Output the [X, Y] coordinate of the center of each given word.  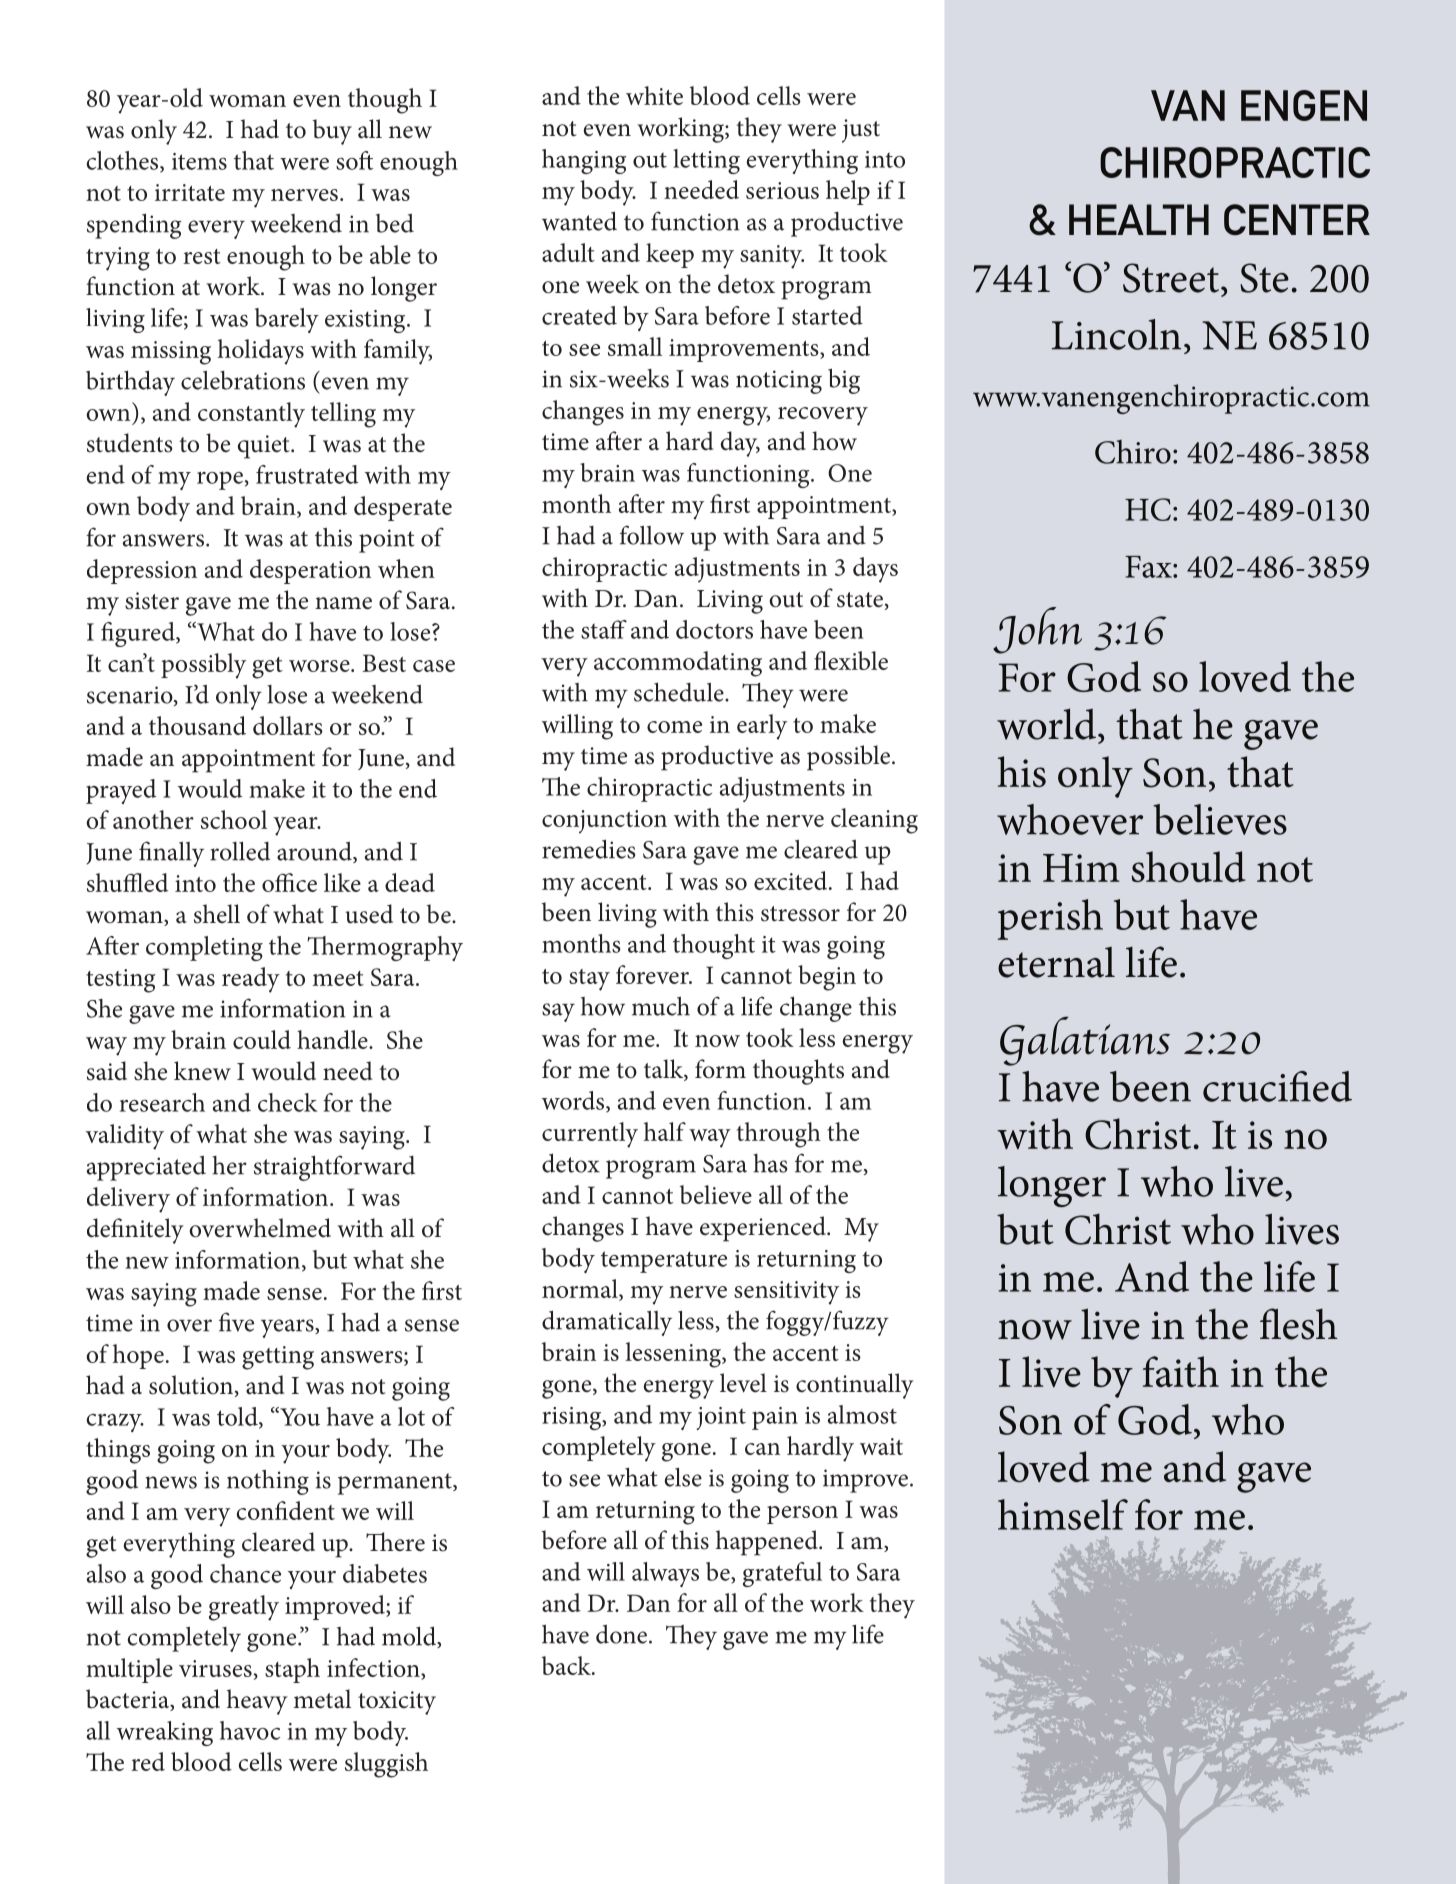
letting [706, 161]
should [1189, 867]
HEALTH [1139, 219]
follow [652, 535]
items [199, 161]
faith [1181, 1371]
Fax [1149, 567]
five [236, 1322]
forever [653, 974]
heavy [257, 1702]
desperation [310, 571]
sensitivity [786, 1293]
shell [217, 914]
